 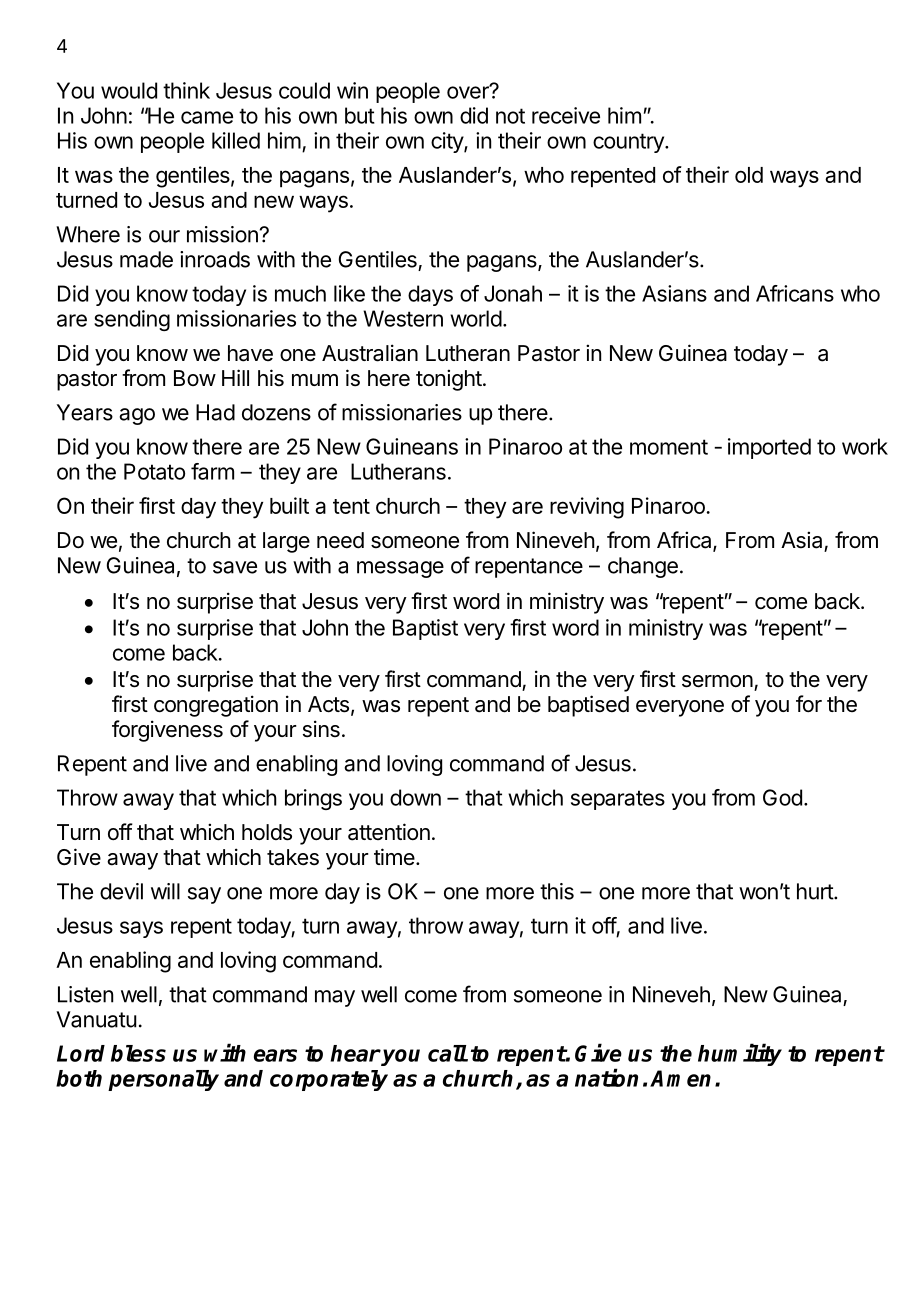 I want to click on bless, so click(x=138, y=1053).
